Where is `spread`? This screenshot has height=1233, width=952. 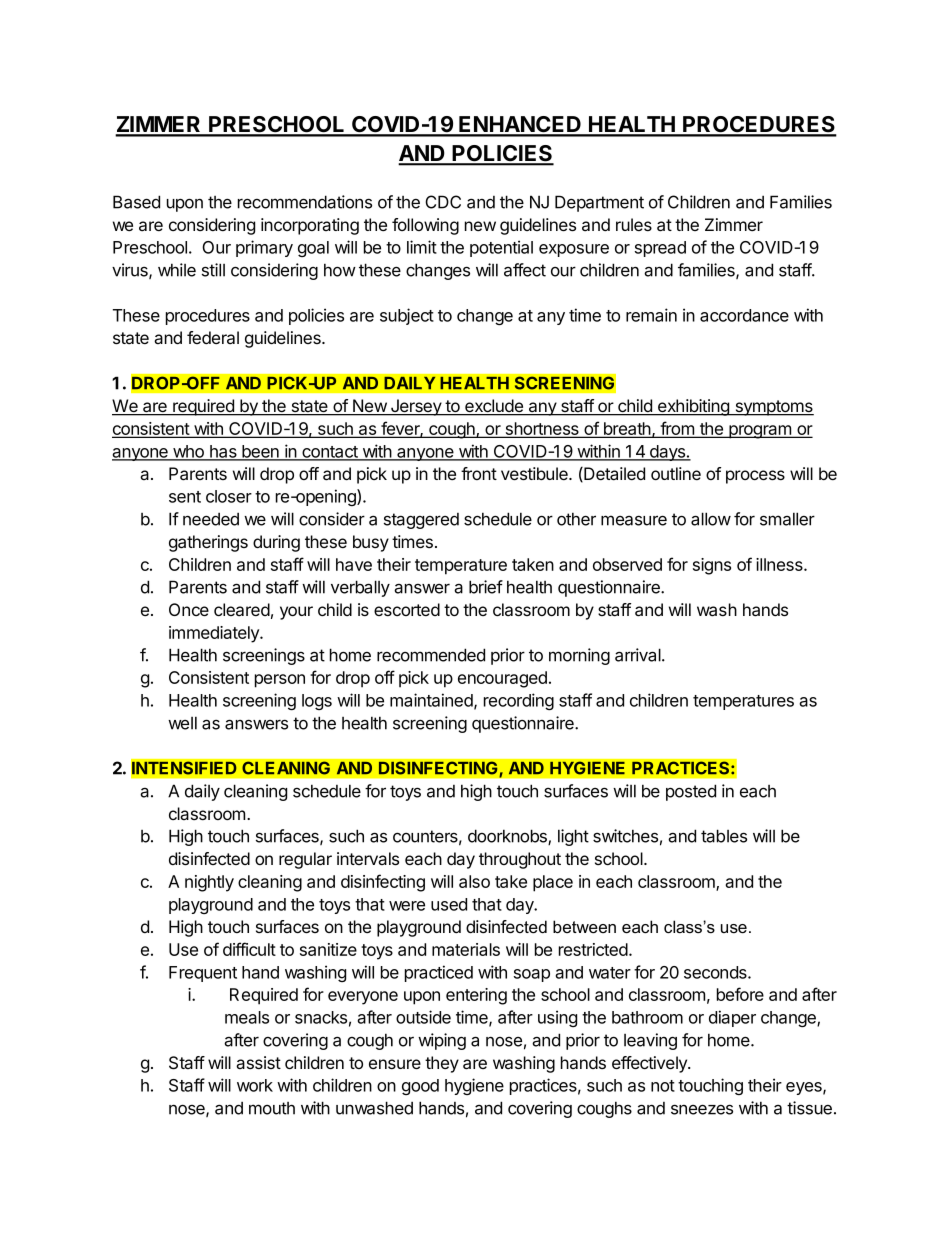 spread is located at coordinates (660, 249).
